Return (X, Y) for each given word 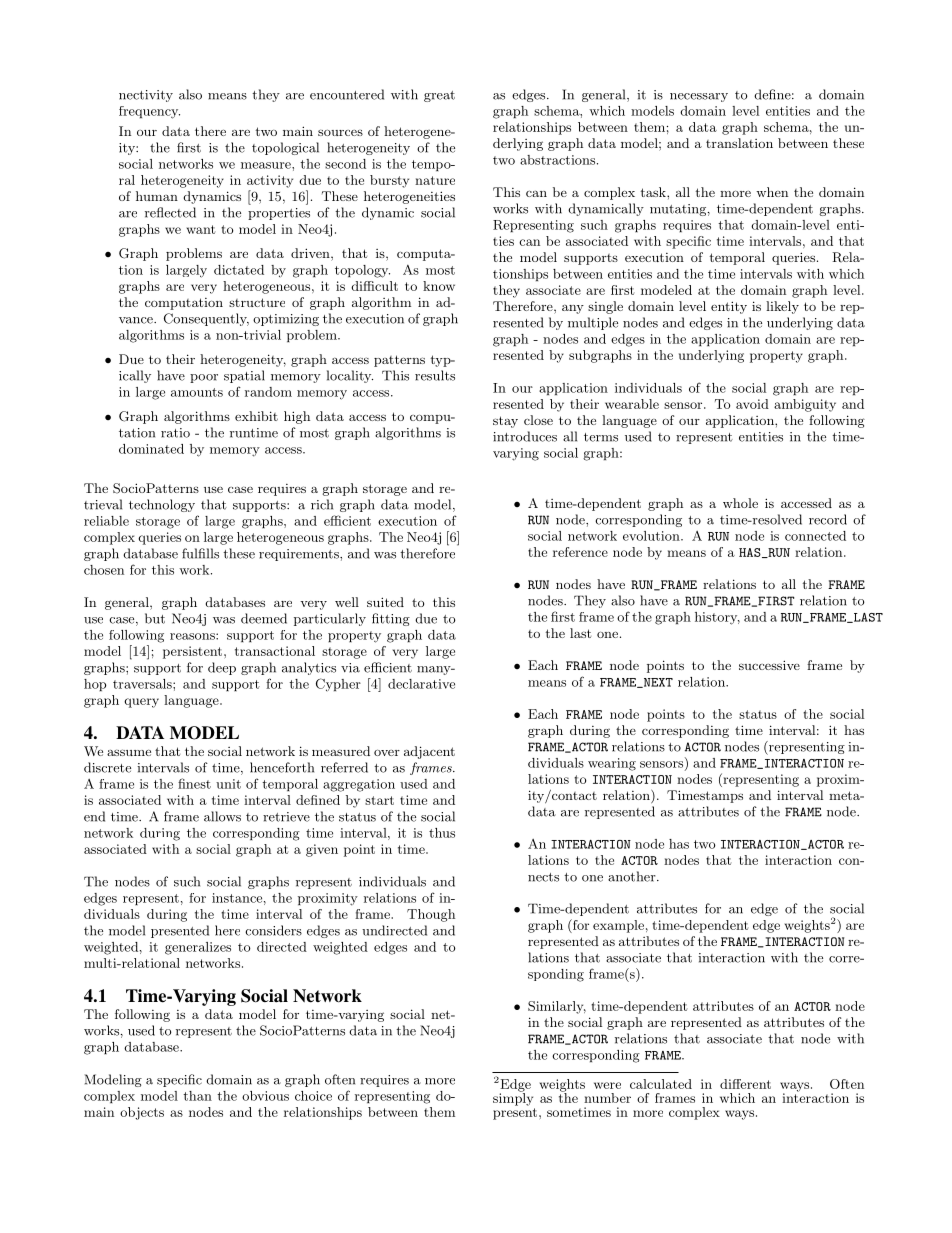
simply (513, 1098)
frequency (149, 112)
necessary (699, 97)
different (745, 1084)
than (197, 1096)
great (439, 96)
